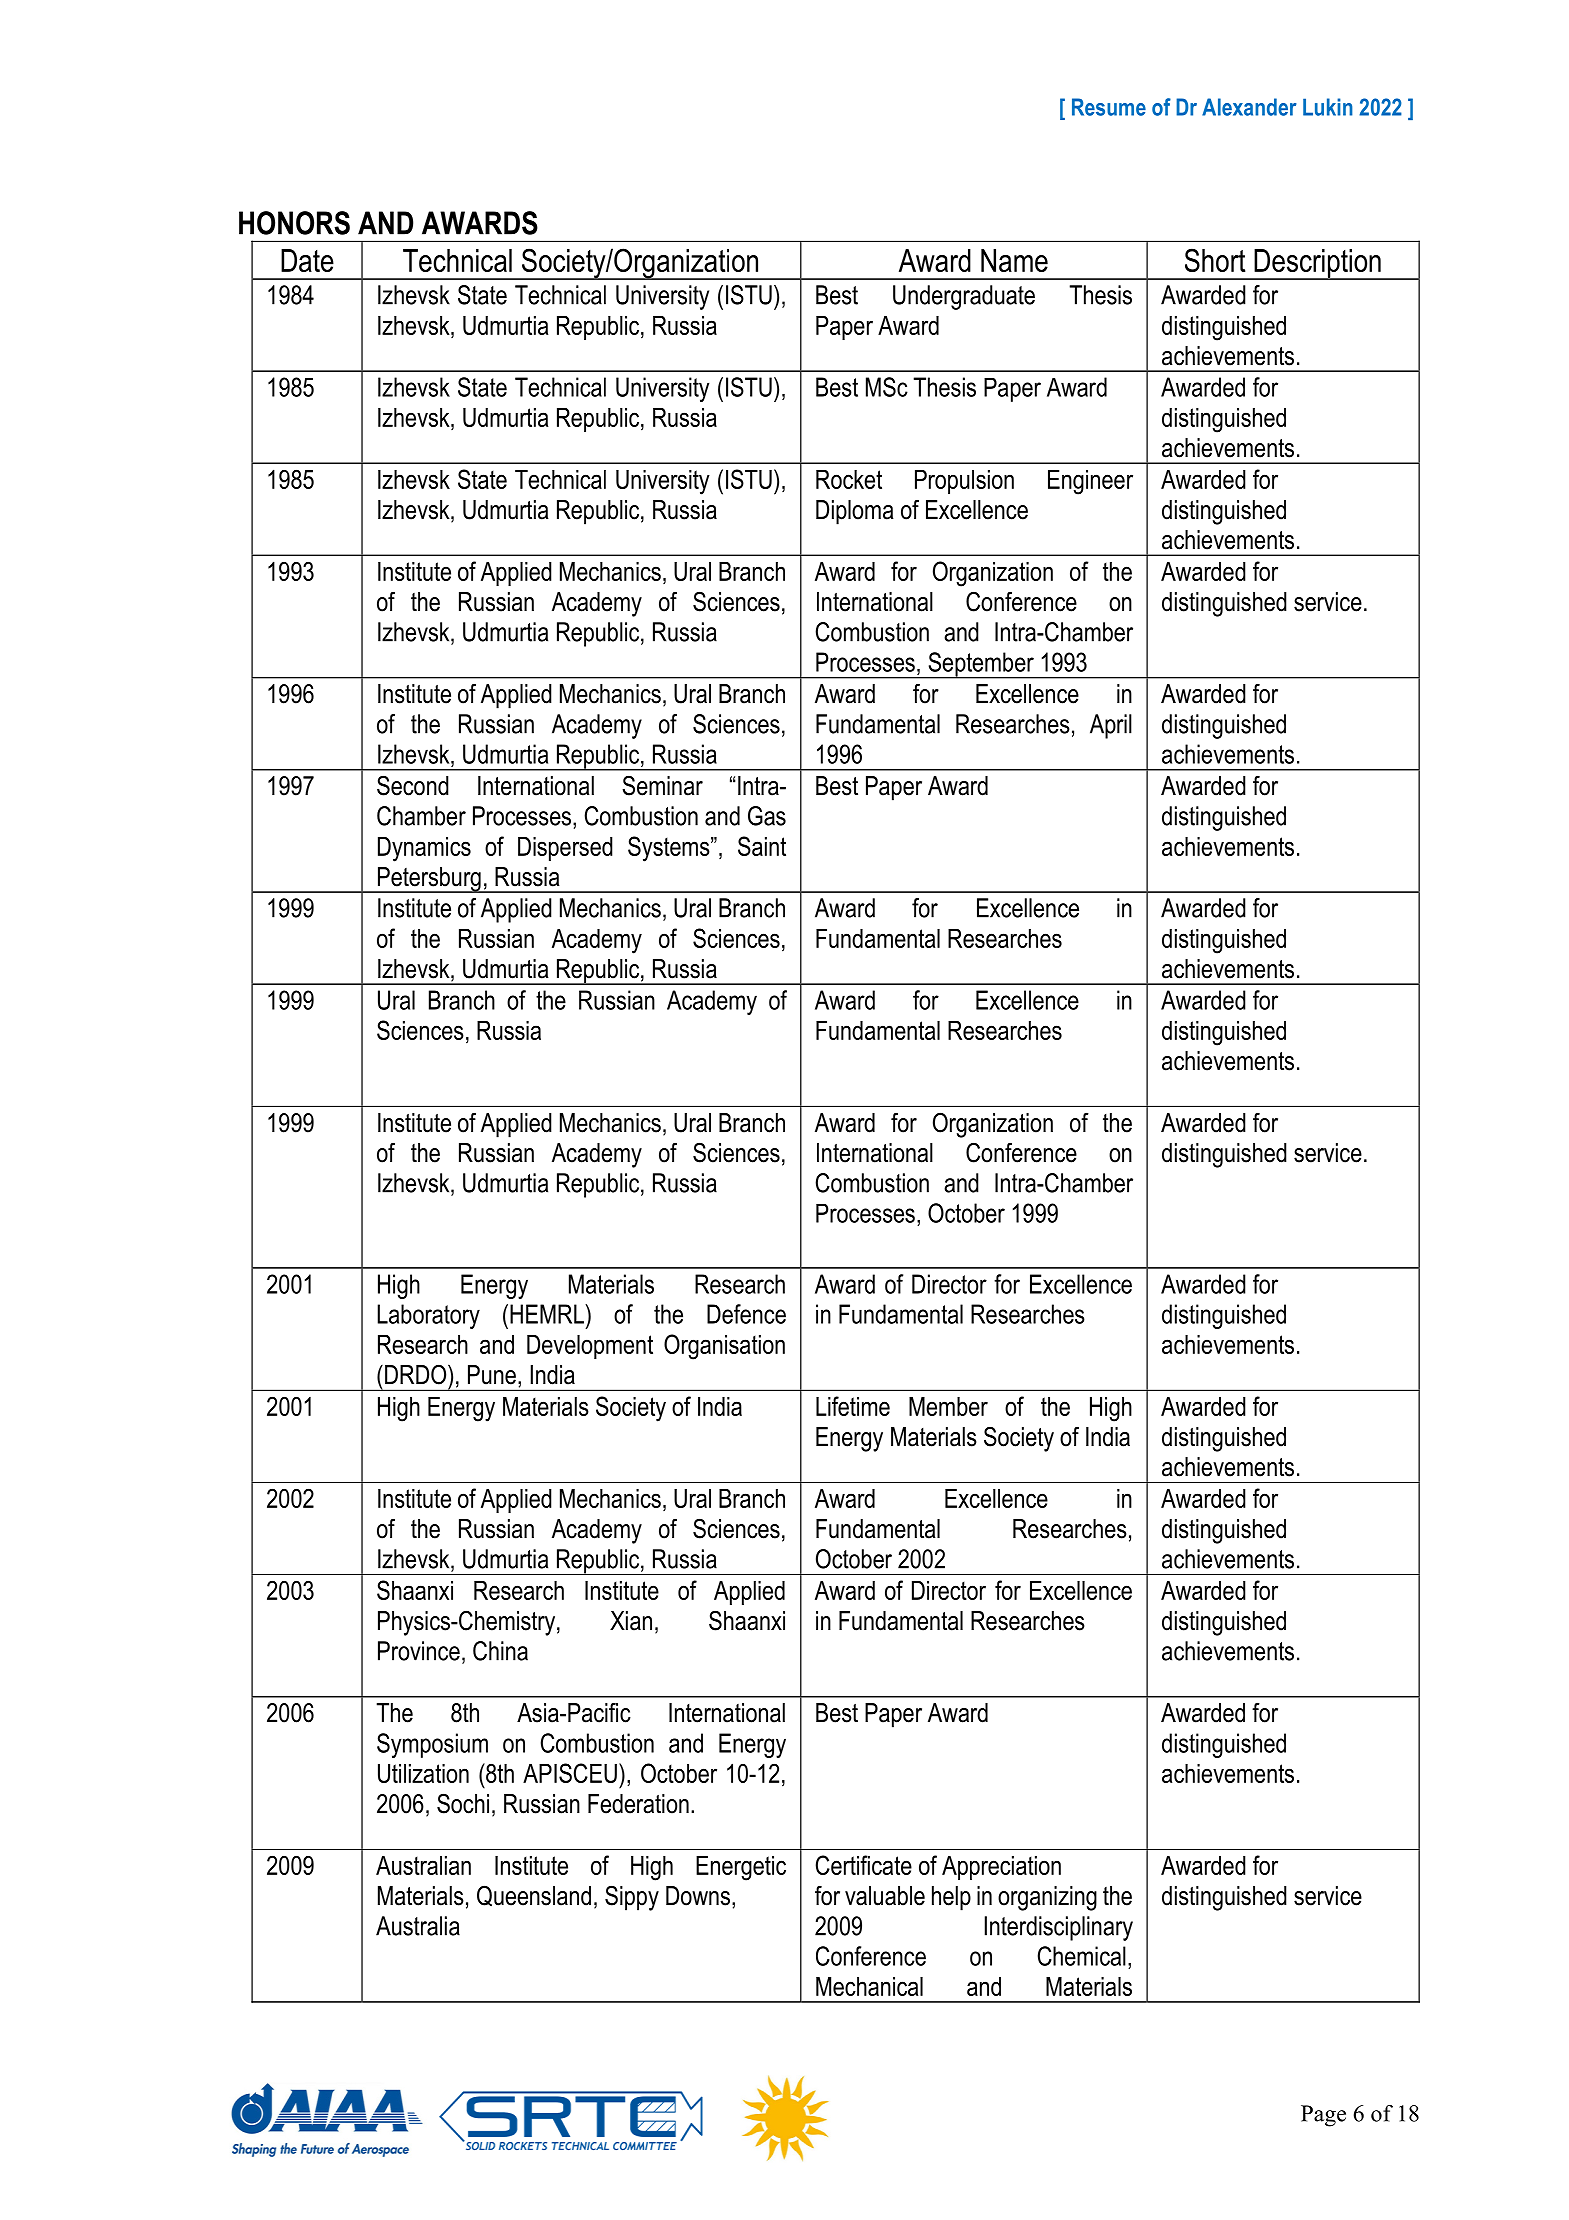 The width and height of the document is (1569, 2220). What do you see at coordinates (1249, 107) in the document?
I see `Alexander` at bounding box center [1249, 107].
